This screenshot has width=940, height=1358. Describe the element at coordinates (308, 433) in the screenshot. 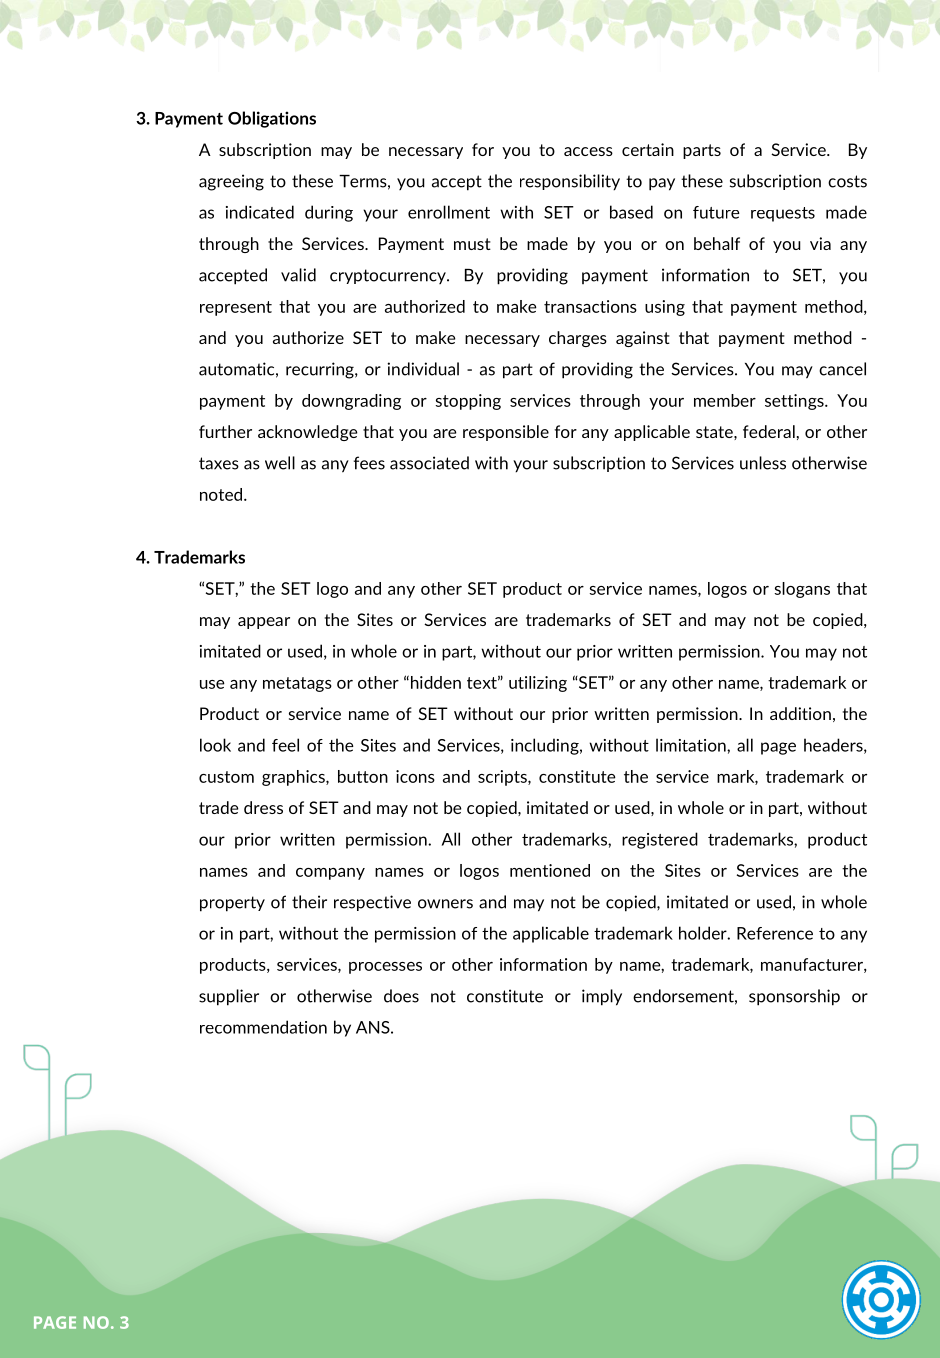

I see `acknowledge` at that location.
